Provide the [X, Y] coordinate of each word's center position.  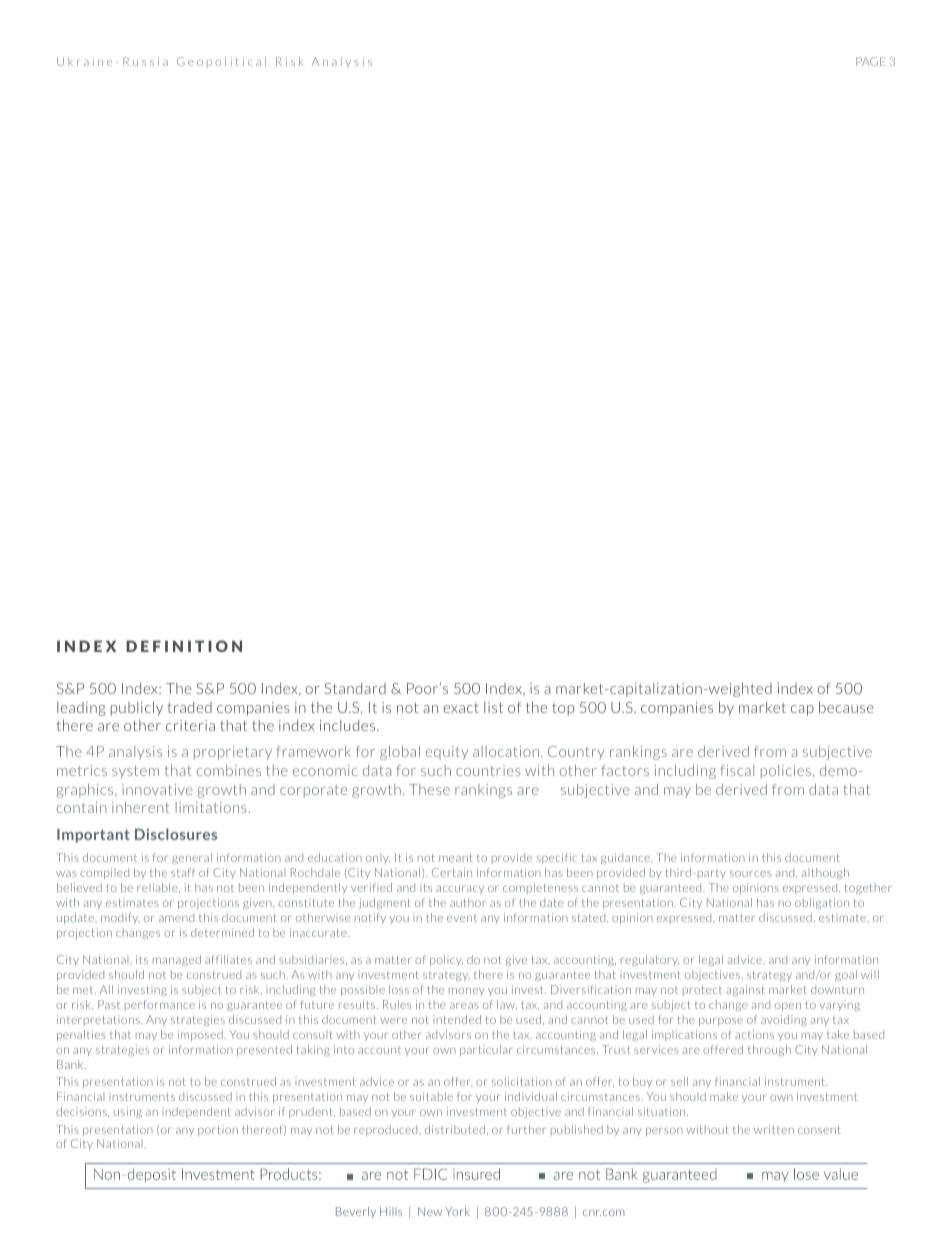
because [846, 707]
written [774, 1129]
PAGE [870, 61]
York [457, 1211]
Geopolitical [221, 61]
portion [218, 1130]
